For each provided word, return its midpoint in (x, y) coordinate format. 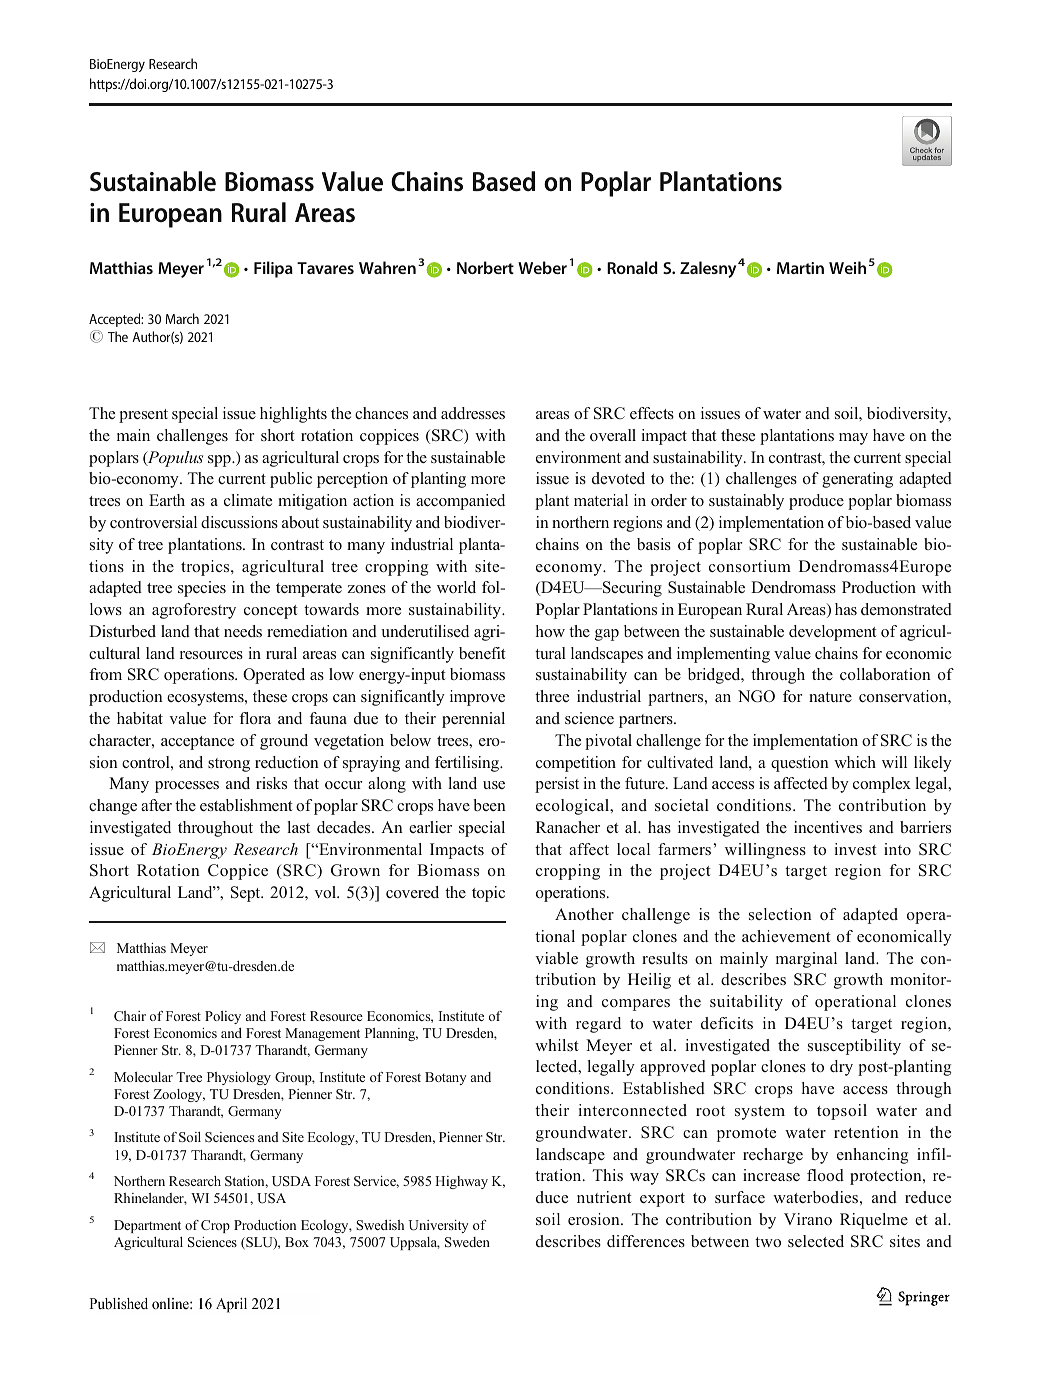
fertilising (468, 764)
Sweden (467, 1242)
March (182, 318)
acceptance (197, 743)
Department (147, 1226)
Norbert (485, 267)
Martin (800, 268)
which (855, 762)
